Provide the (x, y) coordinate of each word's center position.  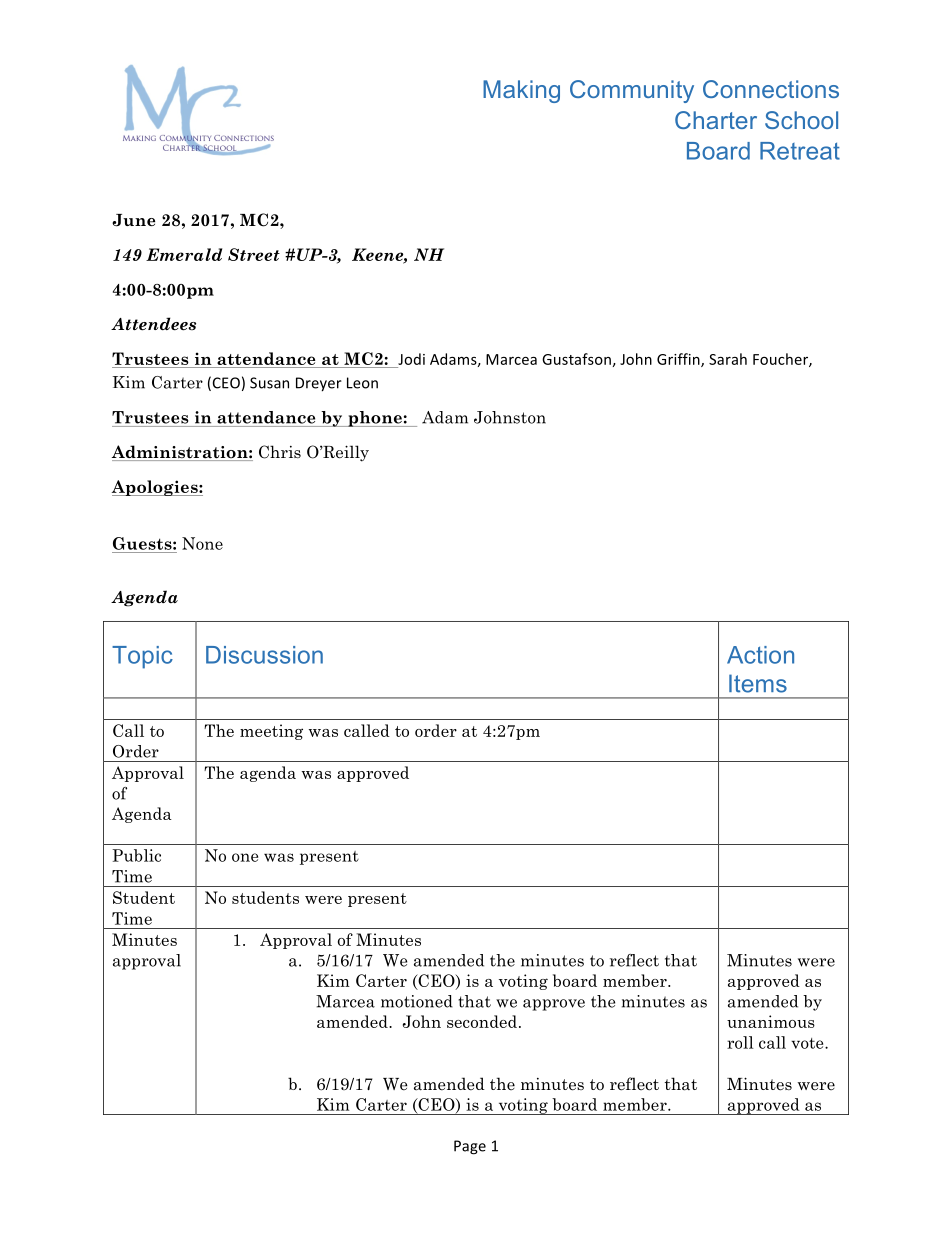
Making (521, 91)
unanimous (771, 1021)
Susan (269, 383)
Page (470, 1147)
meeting (271, 732)
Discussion (264, 655)
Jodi (411, 359)
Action (760, 655)
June (133, 220)
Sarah (728, 359)
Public (136, 855)
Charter (716, 120)
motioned (417, 1001)
